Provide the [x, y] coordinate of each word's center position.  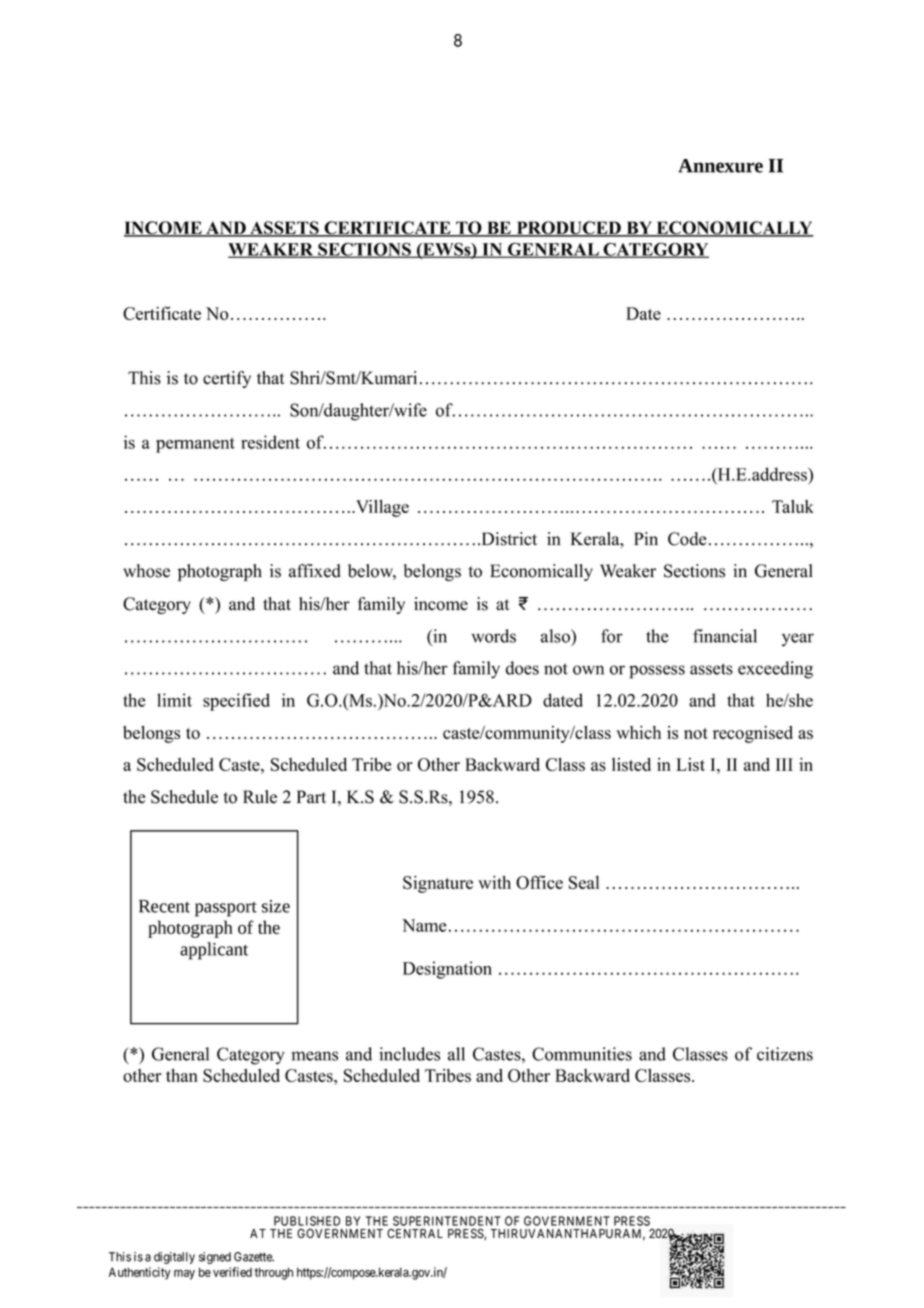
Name [424, 925]
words [493, 636]
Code [687, 539]
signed [215, 1258]
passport [226, 909]
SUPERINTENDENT [447, 1221]
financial [725, 636]
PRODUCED [568, 229]
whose [146, 571]
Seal [584, 882]
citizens [785, 1054]
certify [227, 379]
